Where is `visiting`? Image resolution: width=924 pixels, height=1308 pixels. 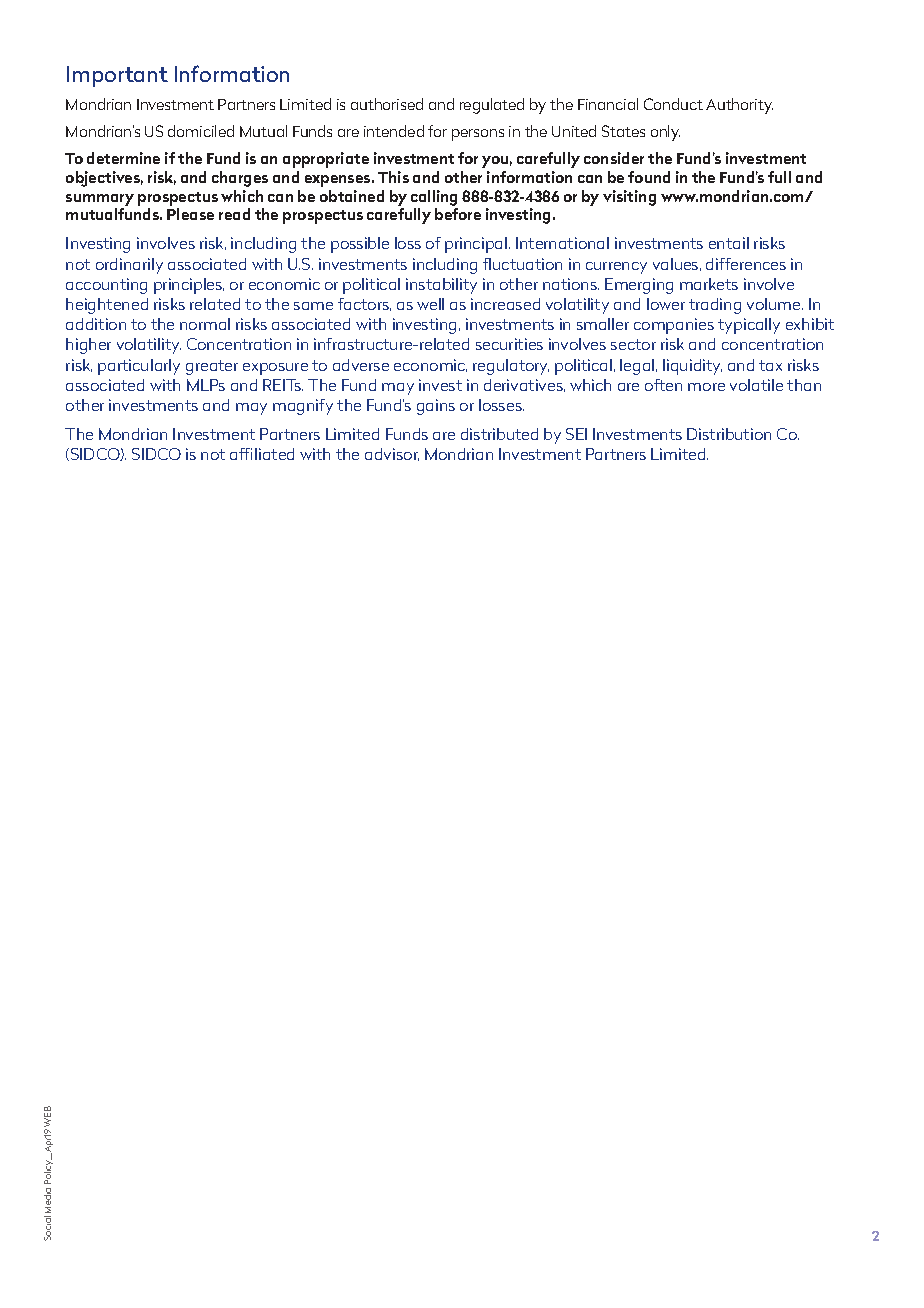
visiting is located at coordinates (629, 198).
